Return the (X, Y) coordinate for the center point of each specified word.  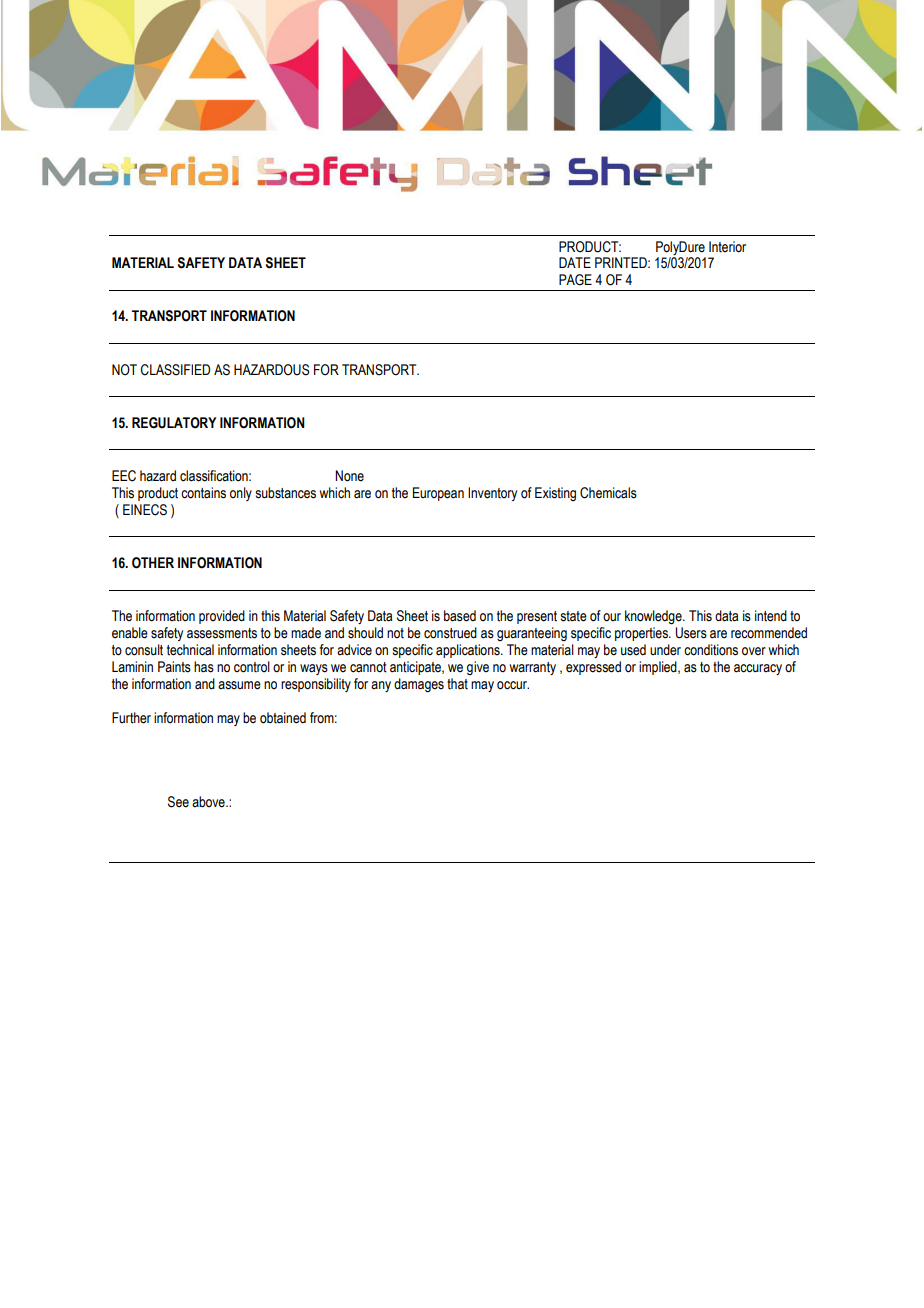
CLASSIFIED (175, 370)
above (209, 802)
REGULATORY (174, 423)
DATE (575, 262)
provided (222, 617)
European (438, 494)
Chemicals (608, 493)
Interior (727, 247)
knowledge (654, 617)
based (460, 616)
